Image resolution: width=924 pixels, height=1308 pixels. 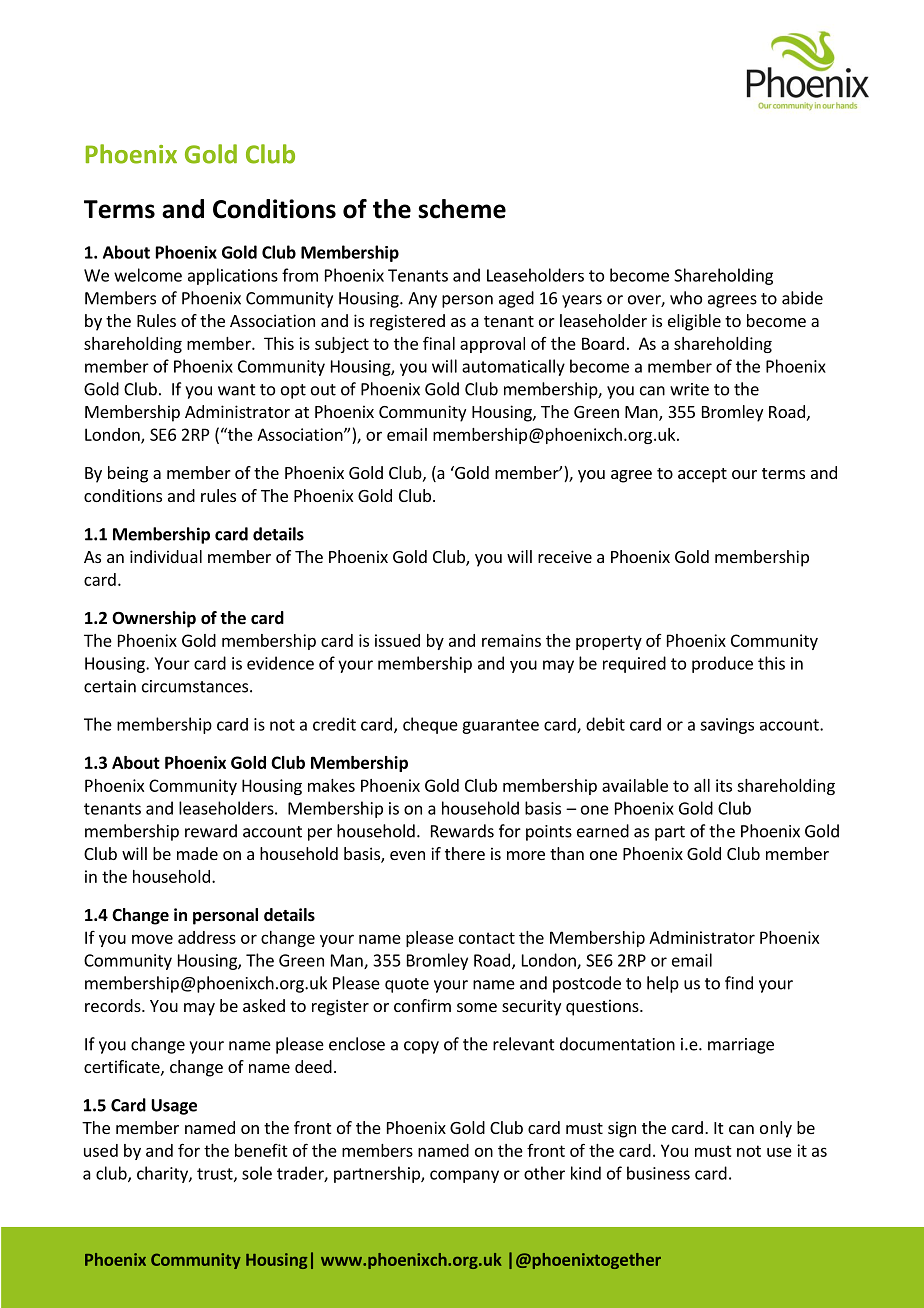 I want to click on scheme, so click(x=462, y=209).
